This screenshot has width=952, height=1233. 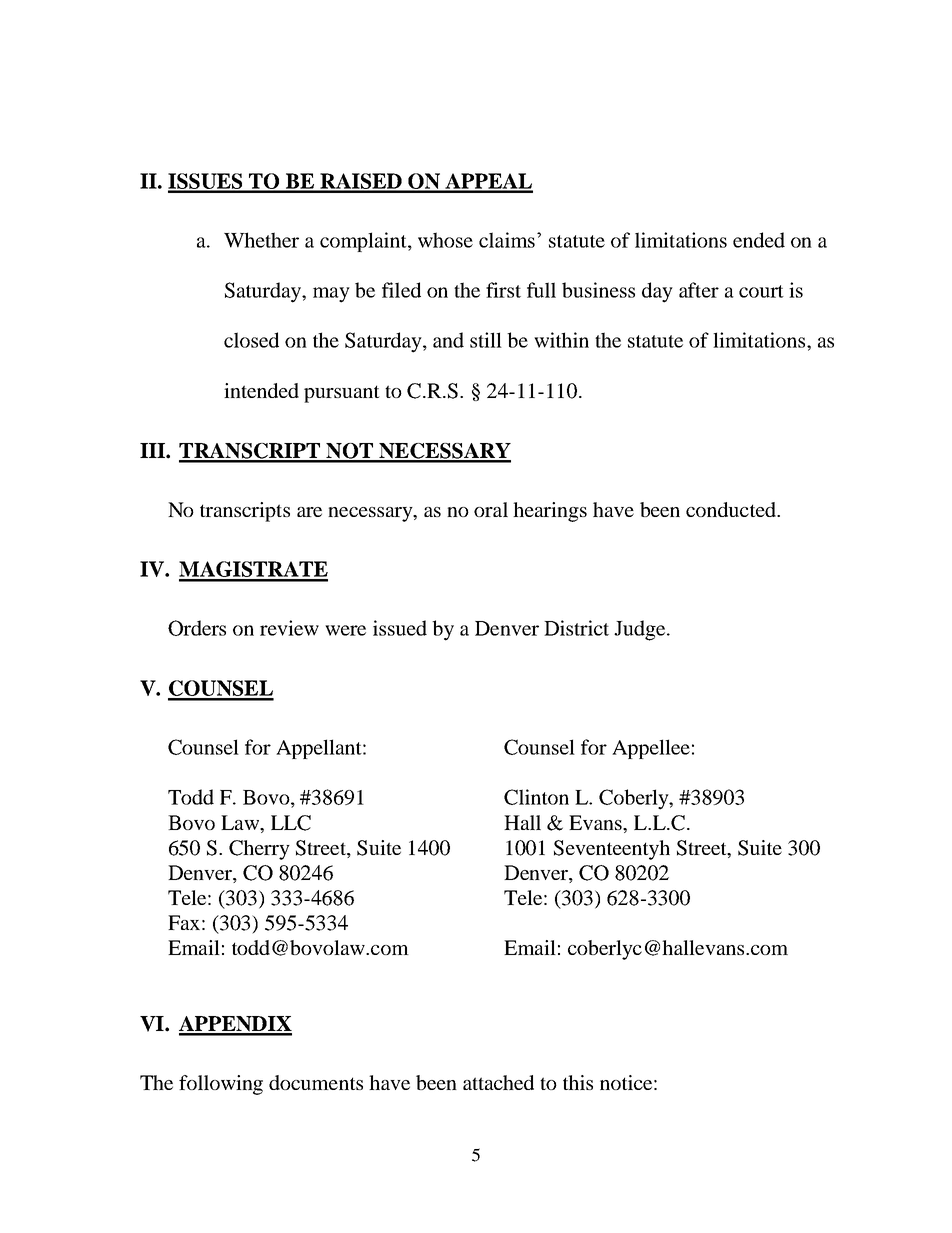 What do you see at coordinates (316, 1082) in the screenshot?
I see `documents` at bounding box center [316, 1082].
